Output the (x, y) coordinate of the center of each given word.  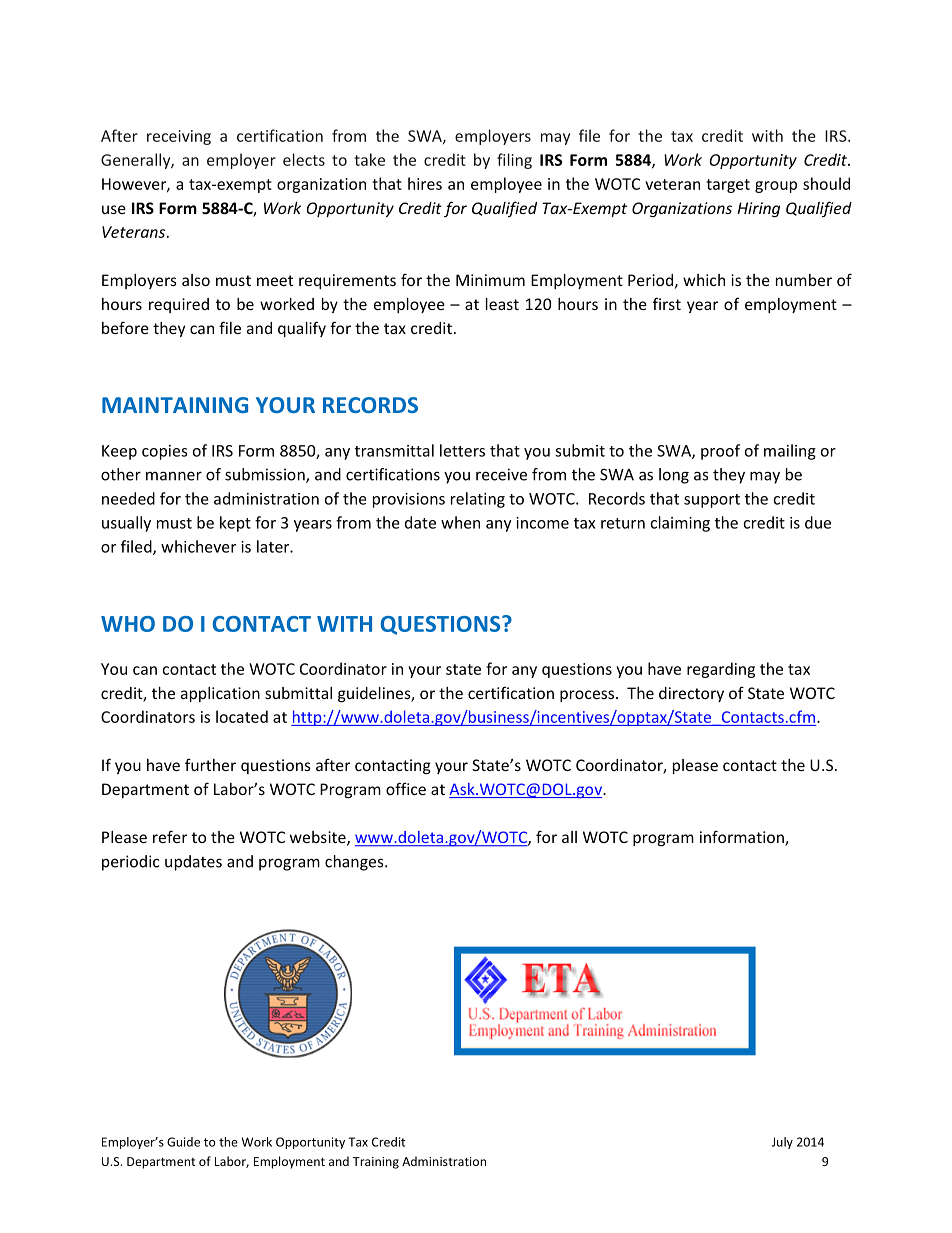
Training (376, 1163)
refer (170, 836)
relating (478, 500)
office (406, 788)
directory (691, 694)
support (712, 501)
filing (514, 161)
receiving (179, 137)
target (728, 186)
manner (174, 476)
